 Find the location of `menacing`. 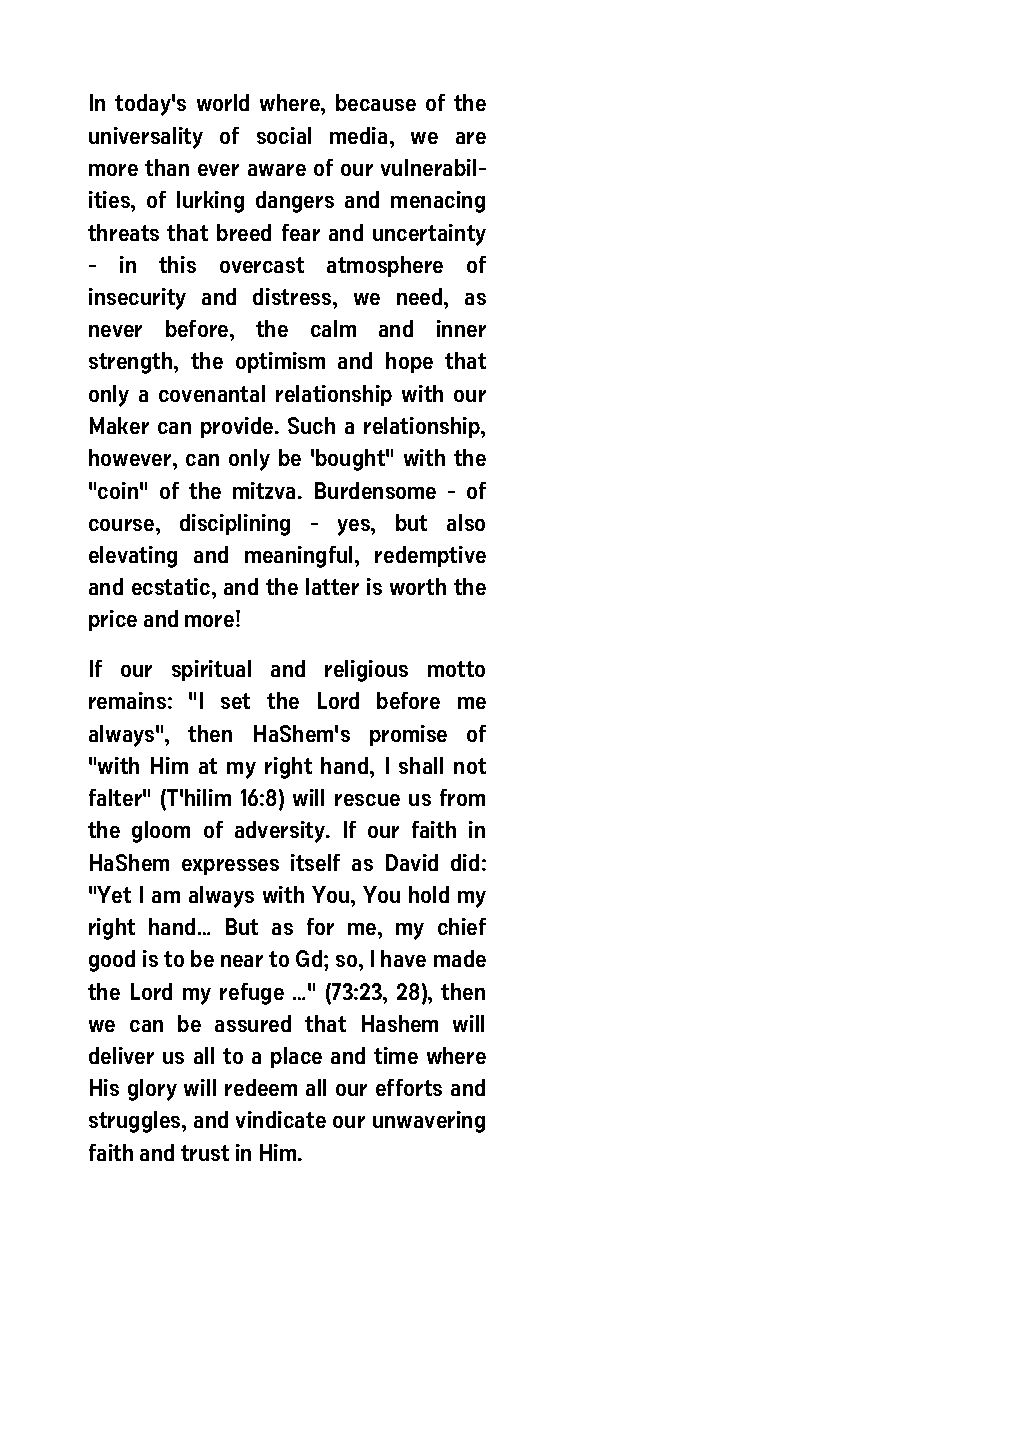

menacing is located at coordinates (438, 202).
